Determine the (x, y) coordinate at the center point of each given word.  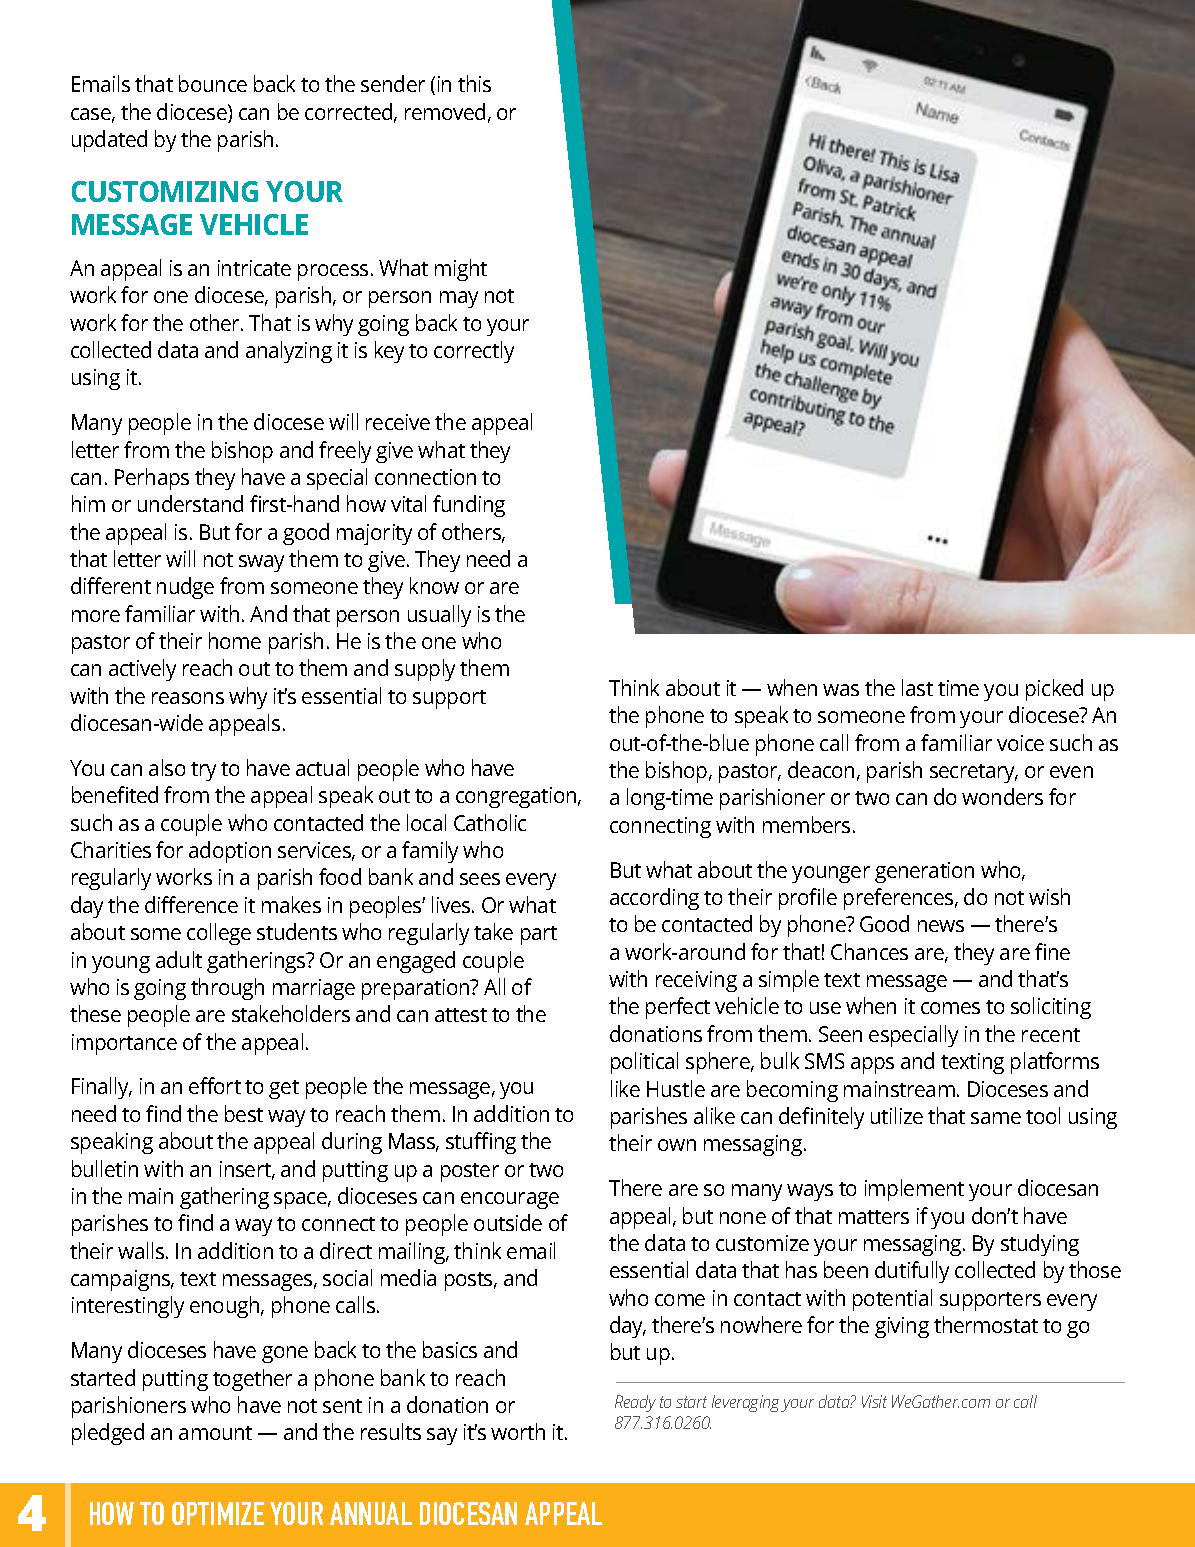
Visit (874, 1401)
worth (518, 1431)
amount (215, 1433)
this (474, 83)
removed (445, 111)
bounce (213, 83)
